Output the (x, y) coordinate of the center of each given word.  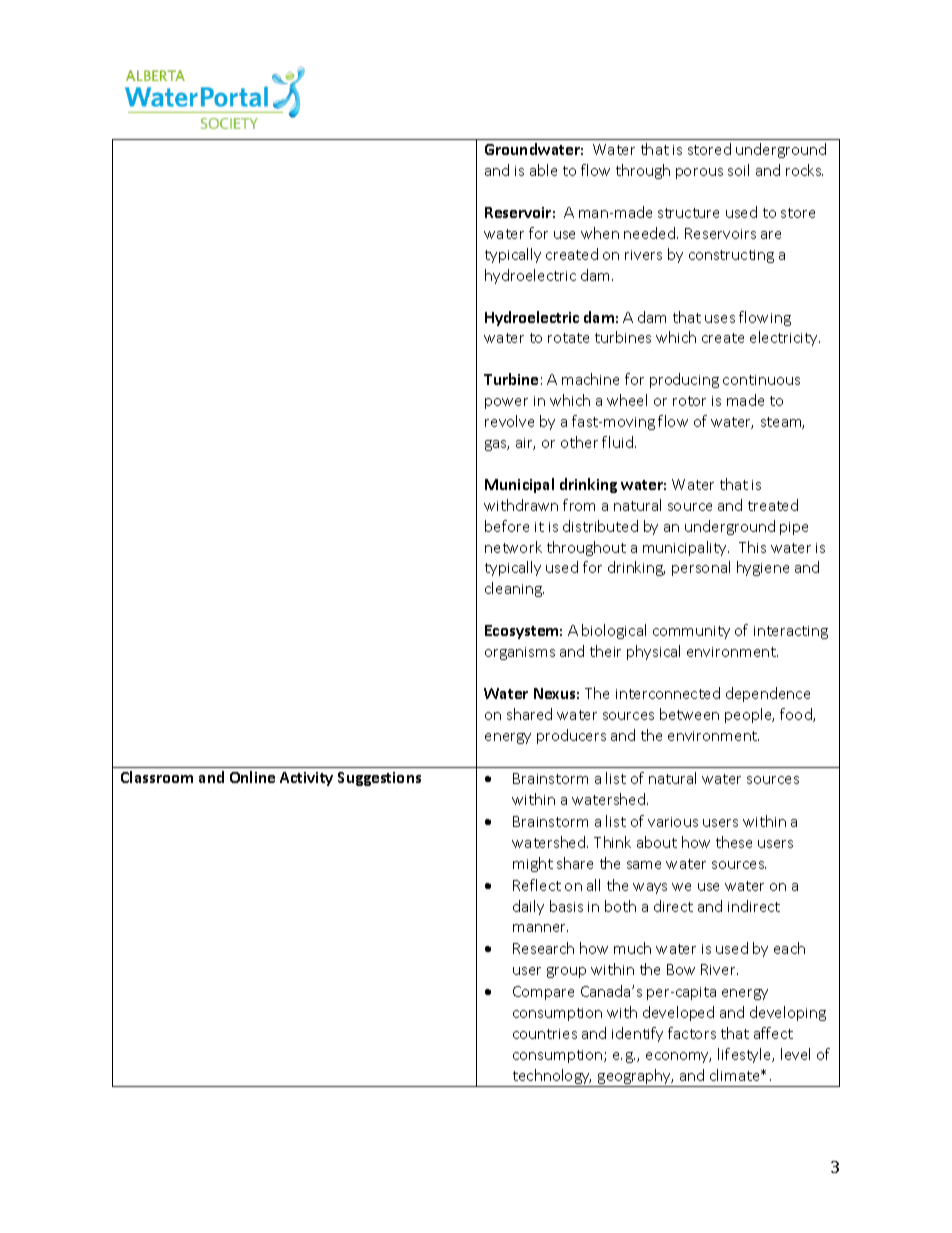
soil (738, 170)
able (543, 170)
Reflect (537, 885)
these (734, 842)
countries (545, 1034)
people (749, 715)
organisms (520, 653)
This (752, 547)
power (506, 403)
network (513, 547)
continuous (761, 380)
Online (252, 777)
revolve (509, 421)
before (507, 526)
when (600, 233)
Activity (306, 779)
